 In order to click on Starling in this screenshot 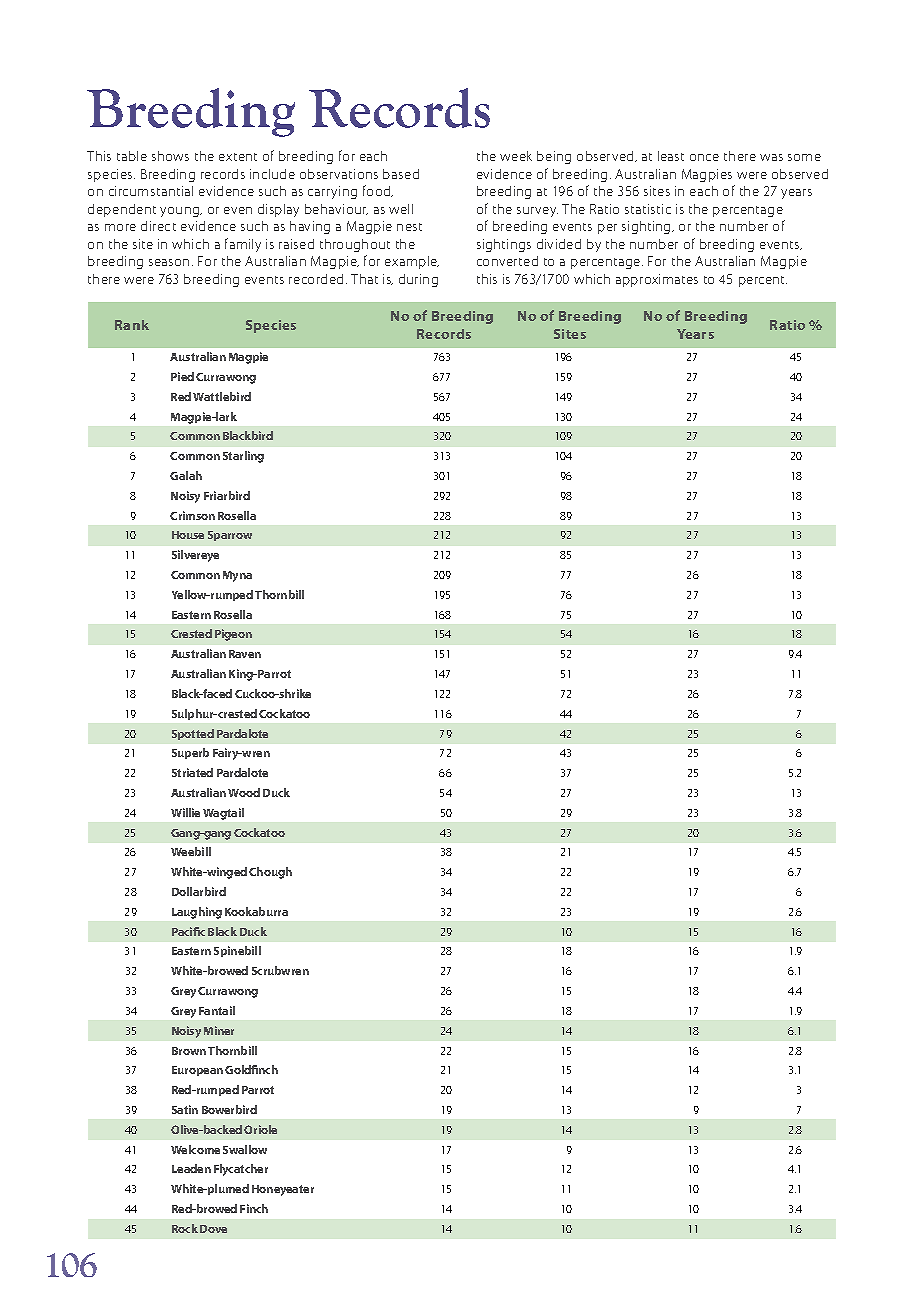, I will do `click(243, 457)`.
